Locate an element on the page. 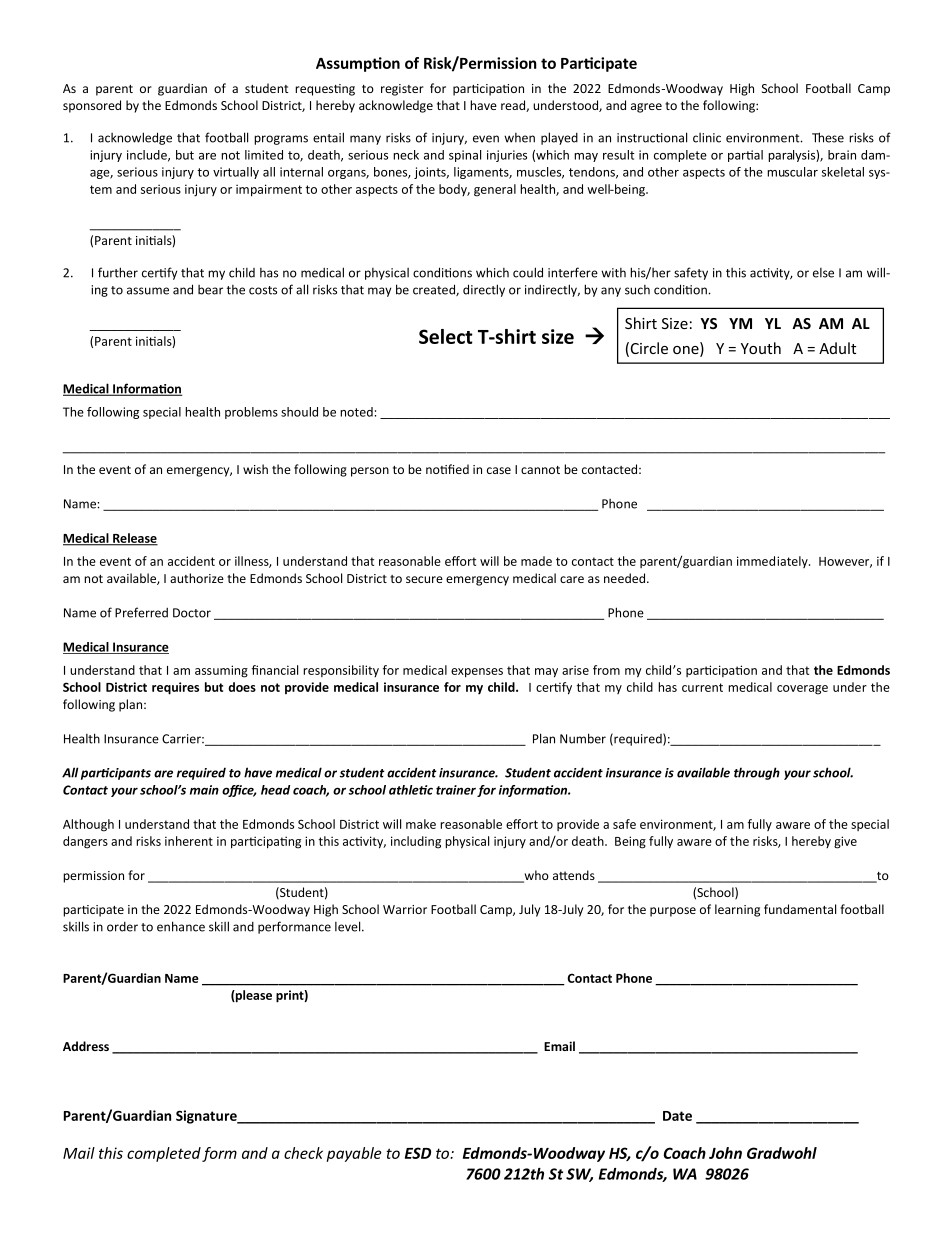 Image resolution: width=952 pixels, height=1233 pixels. Youth is located at coordinates (761, 348).
